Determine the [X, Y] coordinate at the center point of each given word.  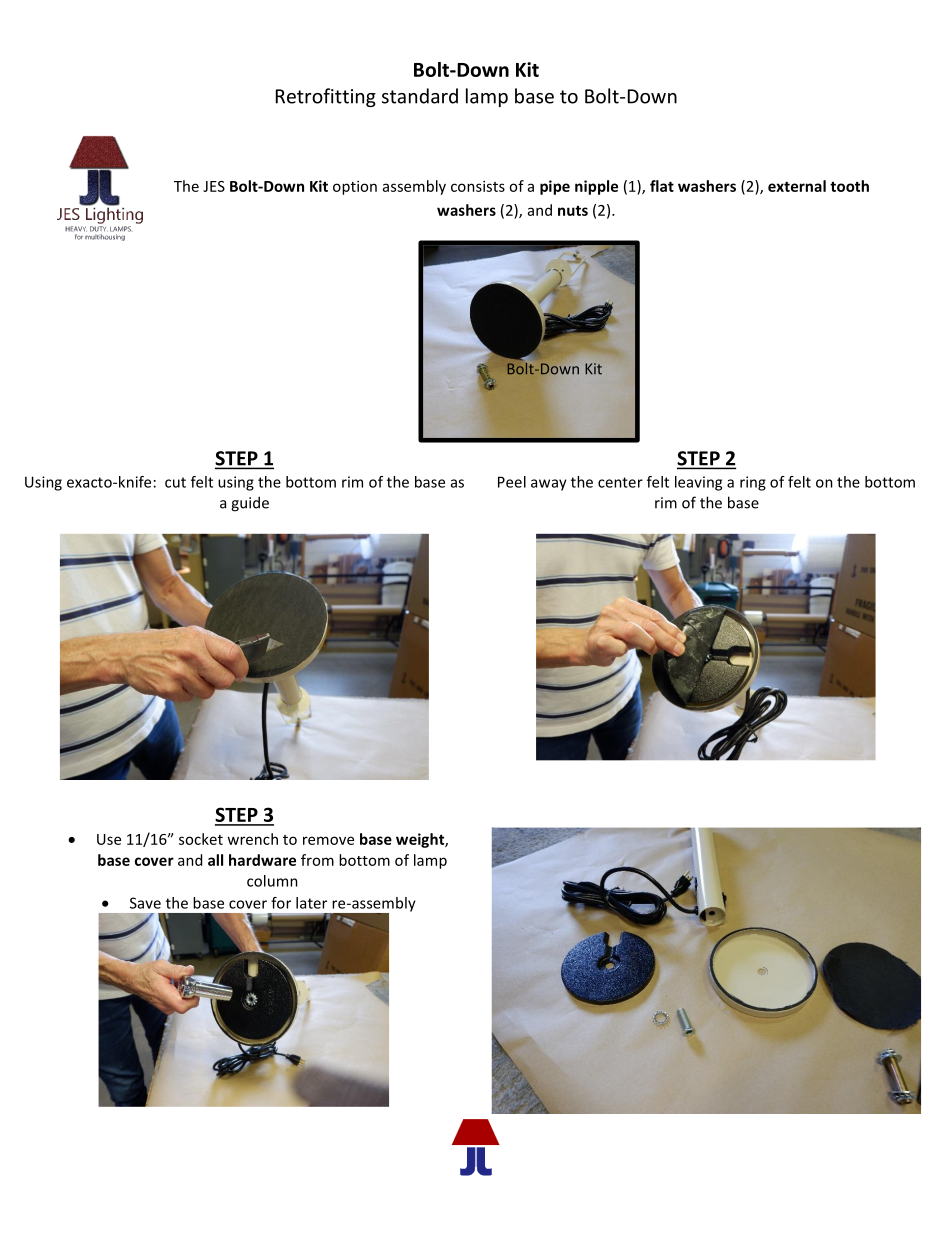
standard [420, 96]
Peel [512, 482]
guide [250, 504]
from [317, 860]
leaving [698, 483]
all [215, 860]
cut [175, 482]
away [549, 485]
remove [328, 840]
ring [753, 483]
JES [214, 186]
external [797, 186]
